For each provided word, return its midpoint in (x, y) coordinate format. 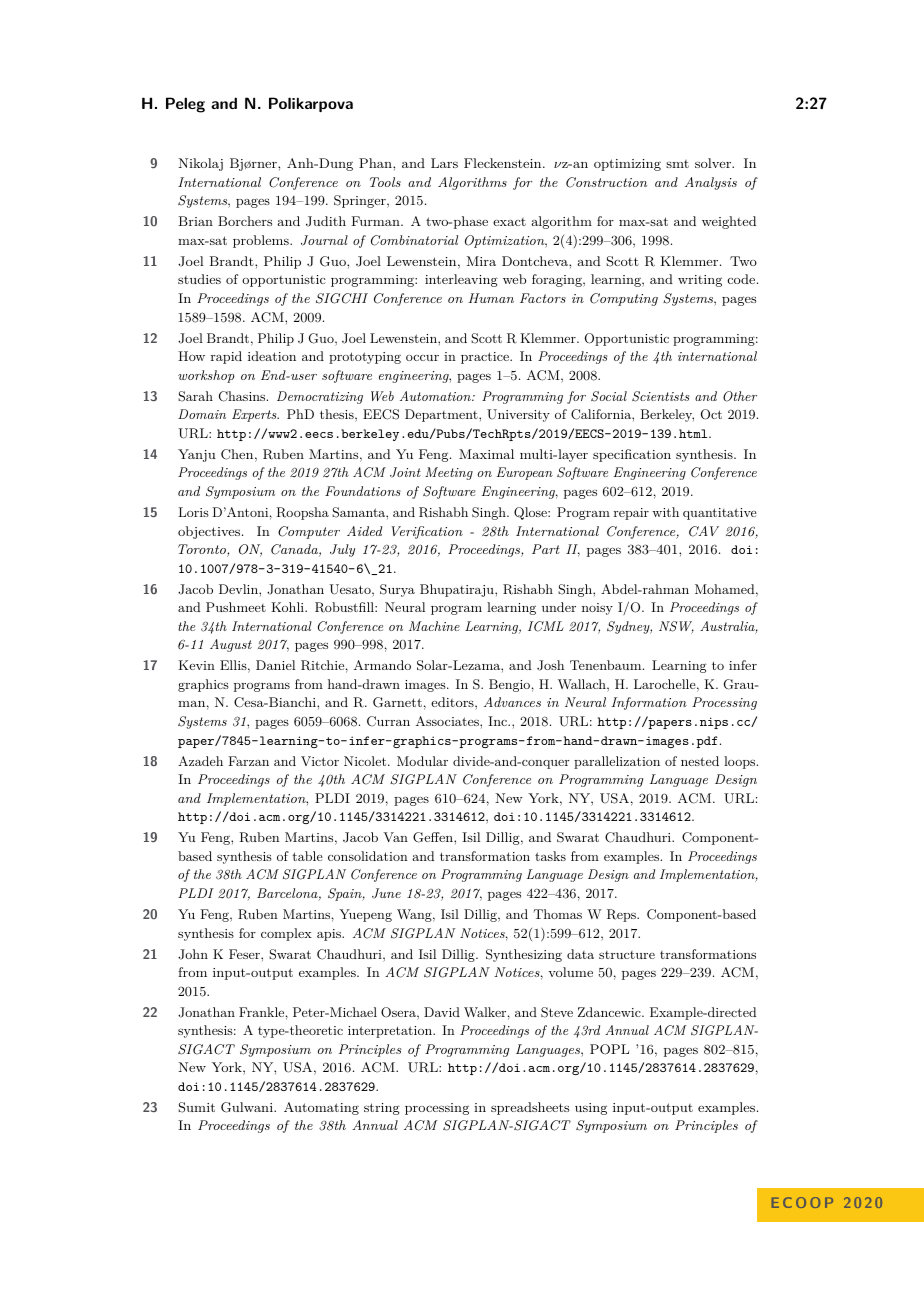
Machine (434, 626)
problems (262, 241)
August (231, 645)
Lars (444, 163)
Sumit (196, 1107)
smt (677, 164)
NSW (676, 627)
